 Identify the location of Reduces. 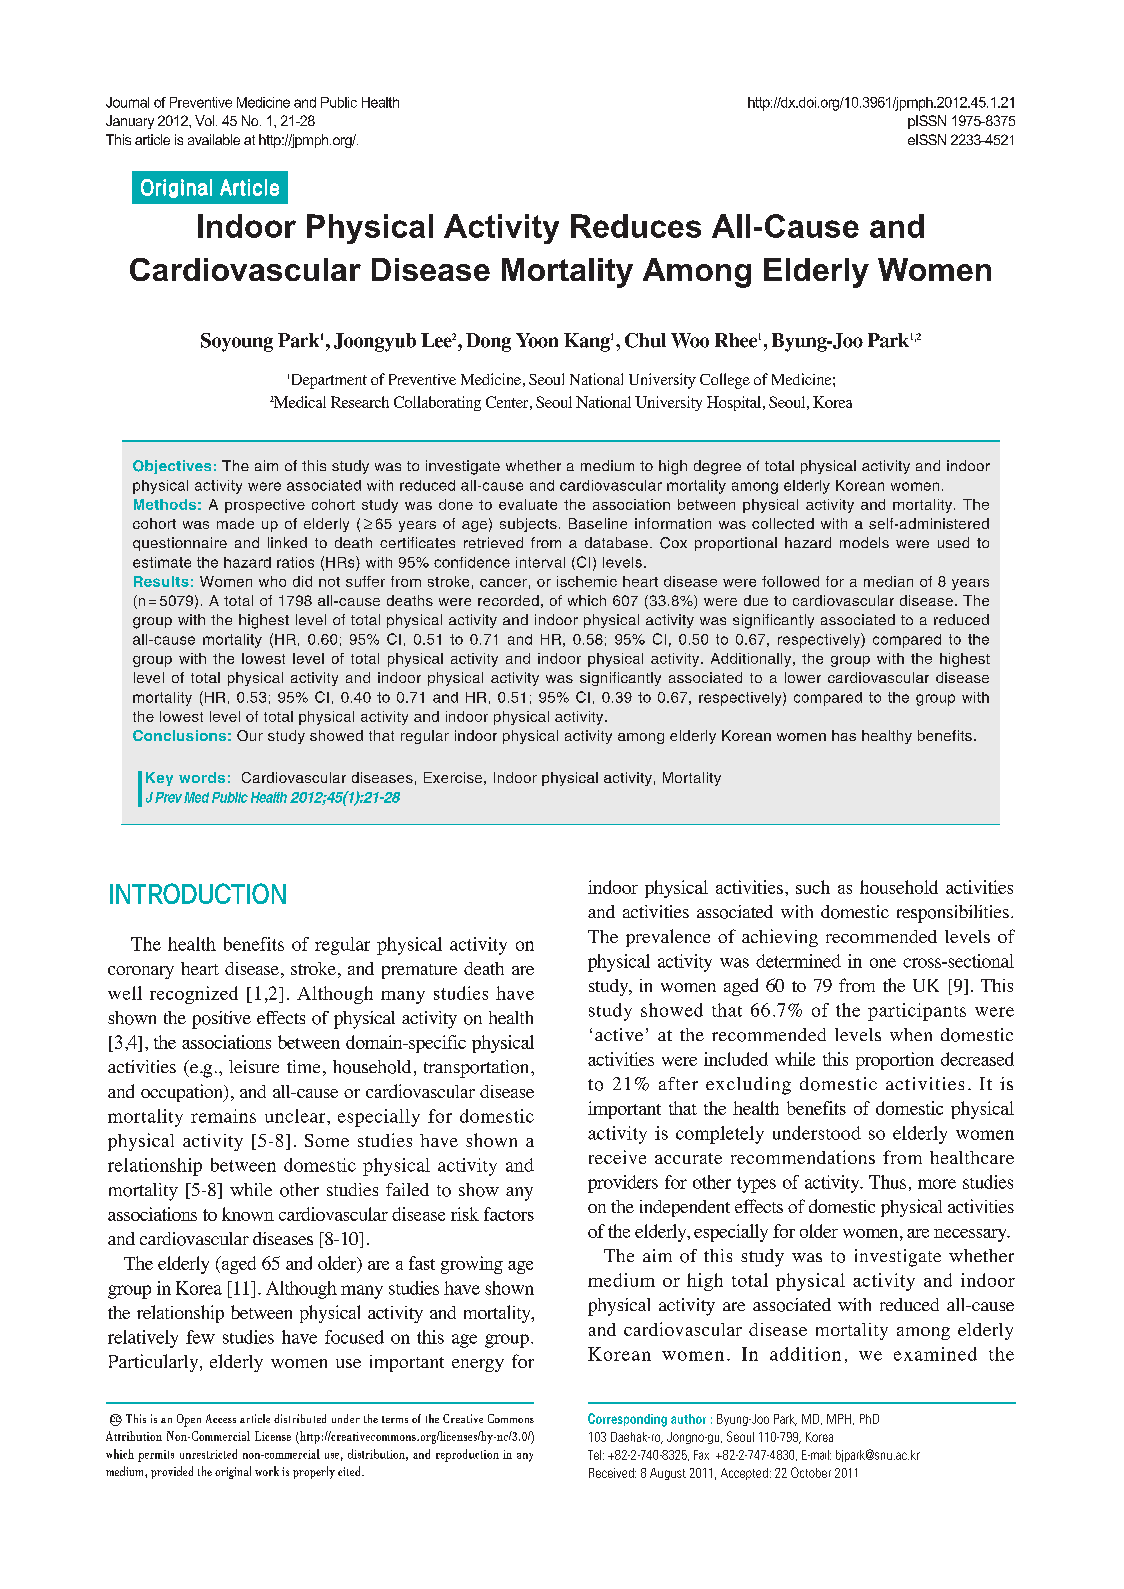
(636, 226).
